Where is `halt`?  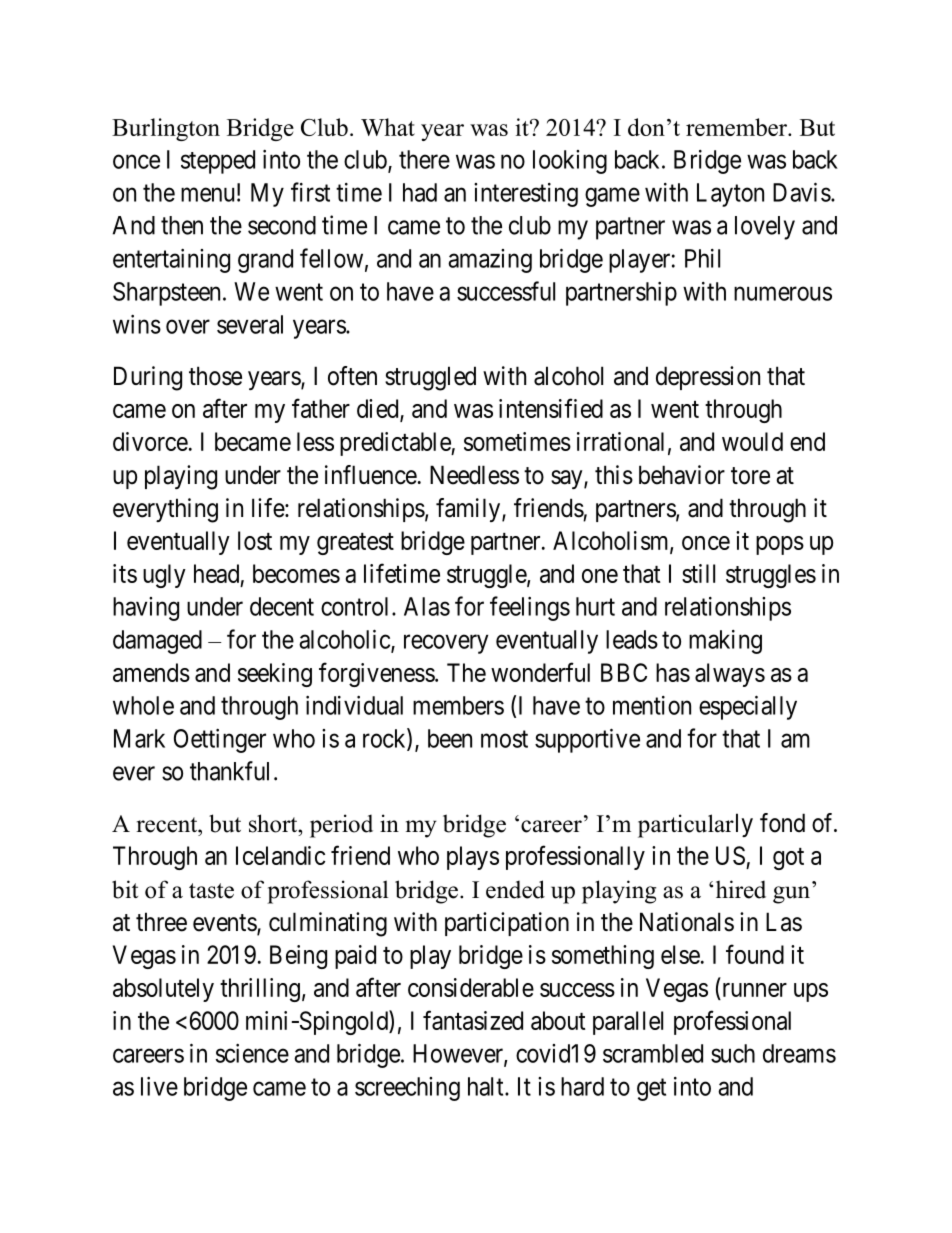
halt is located at coordinates (487, 1086).
